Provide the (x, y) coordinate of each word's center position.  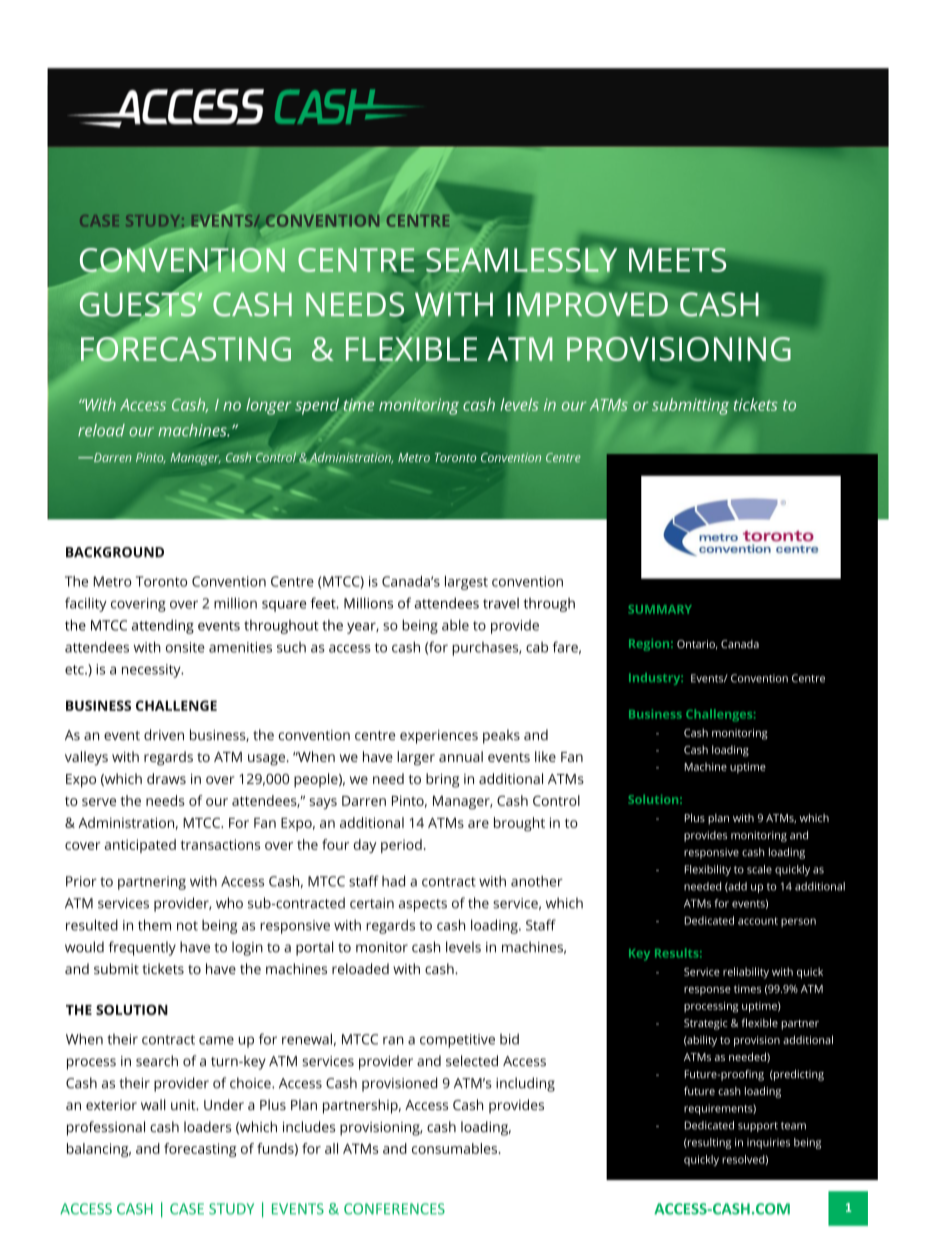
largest (466, 583)
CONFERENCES (394, 1209)
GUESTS (139, 303)
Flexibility (708, 870)
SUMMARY (660, 609)
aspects (423, 905)
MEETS (677, 260)
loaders (207, 1126)
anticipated (140, 846)
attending (163, 626)
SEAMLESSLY (521, 260)
